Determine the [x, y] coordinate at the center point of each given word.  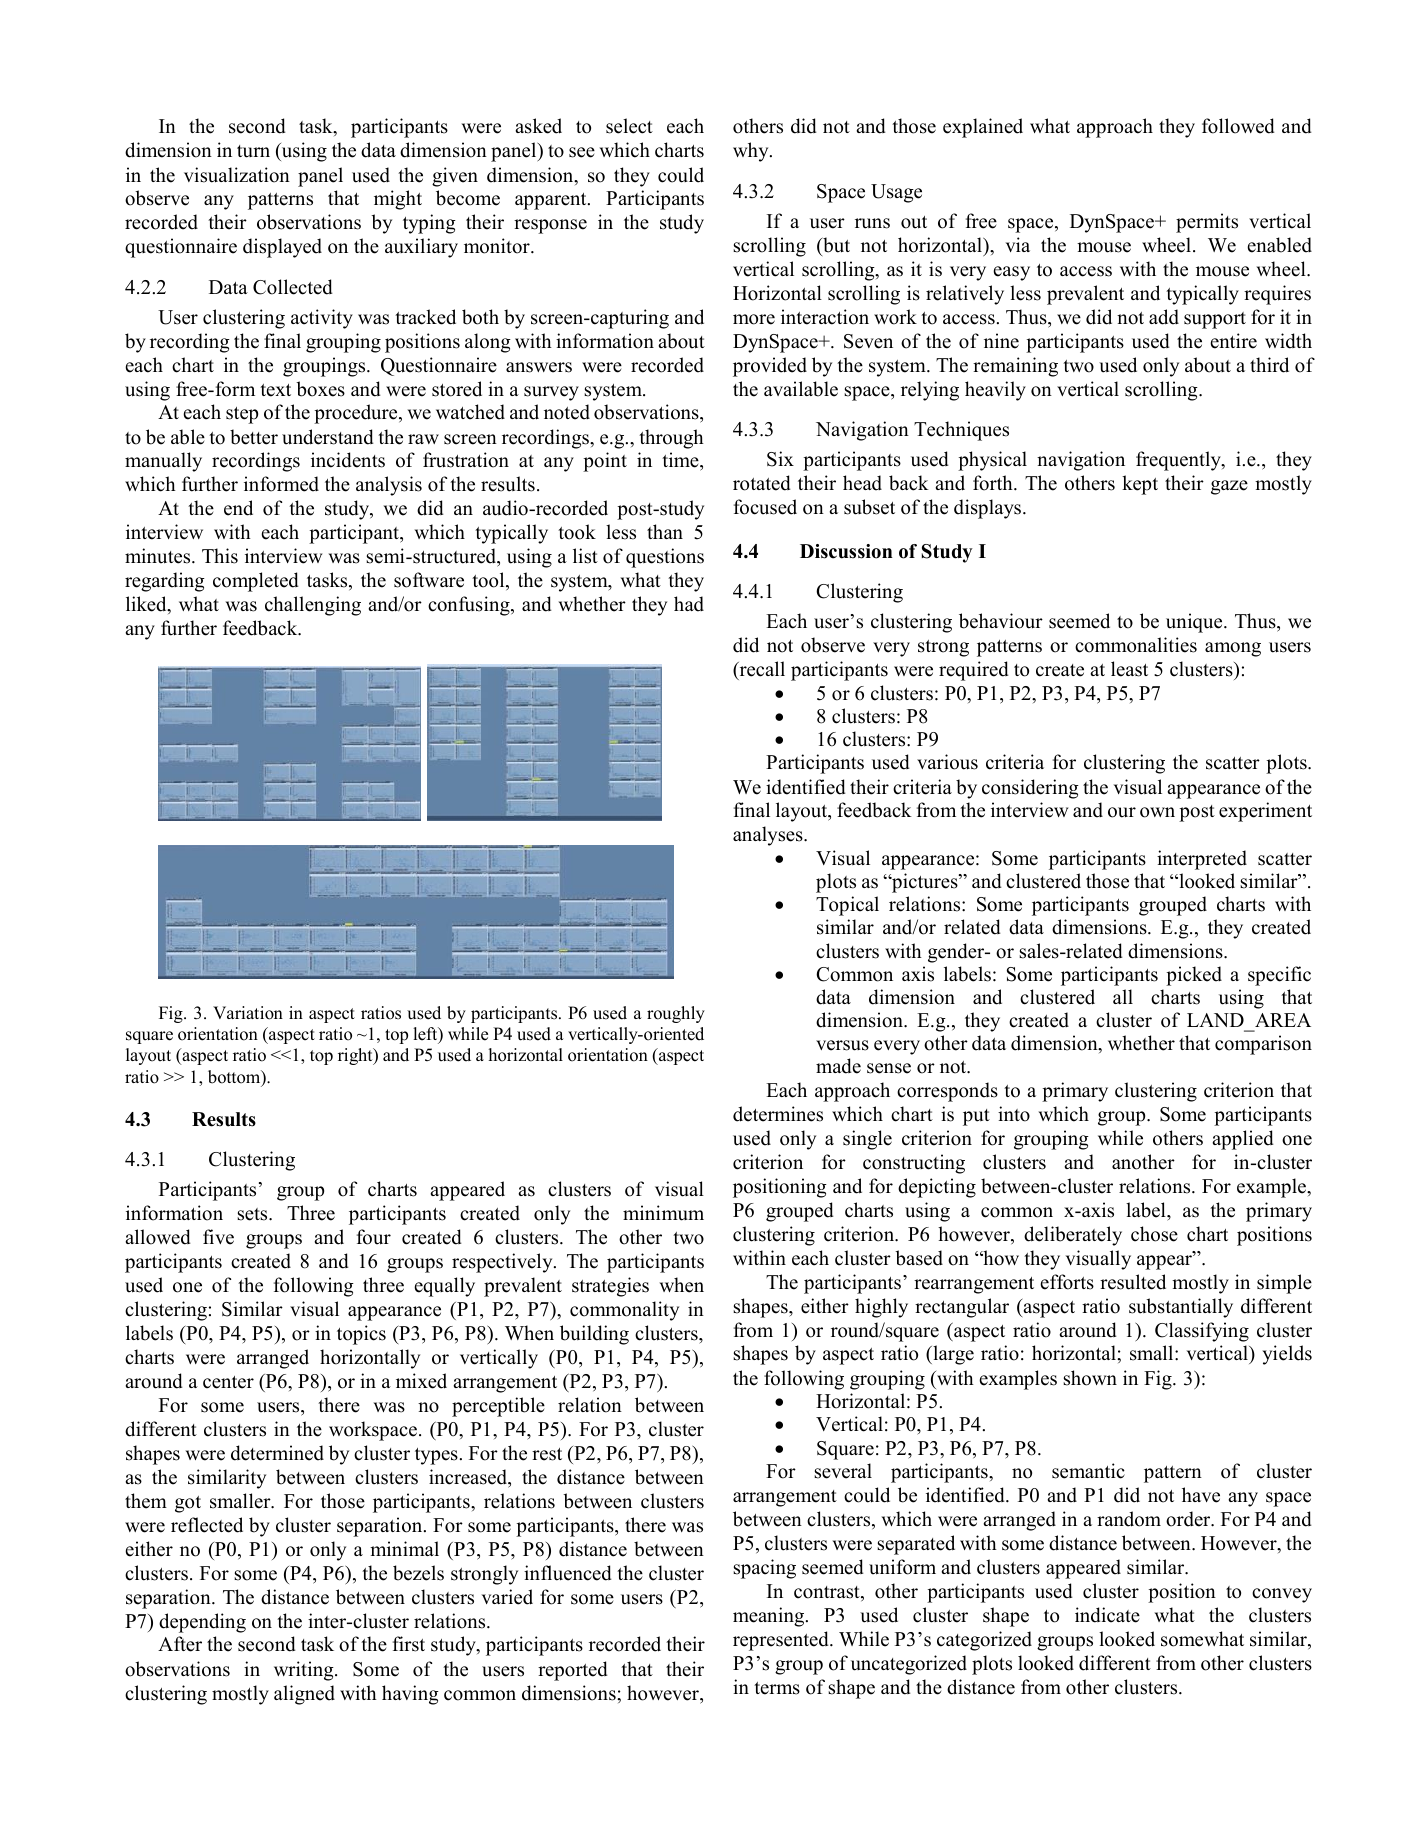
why [752, 152]
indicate [1107, 1615]
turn [253, 151]
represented [782, 1641]
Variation [248, 1013]
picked [1194, 976]
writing [305, 1671]
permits [1207, 223]
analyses [769, 836]
